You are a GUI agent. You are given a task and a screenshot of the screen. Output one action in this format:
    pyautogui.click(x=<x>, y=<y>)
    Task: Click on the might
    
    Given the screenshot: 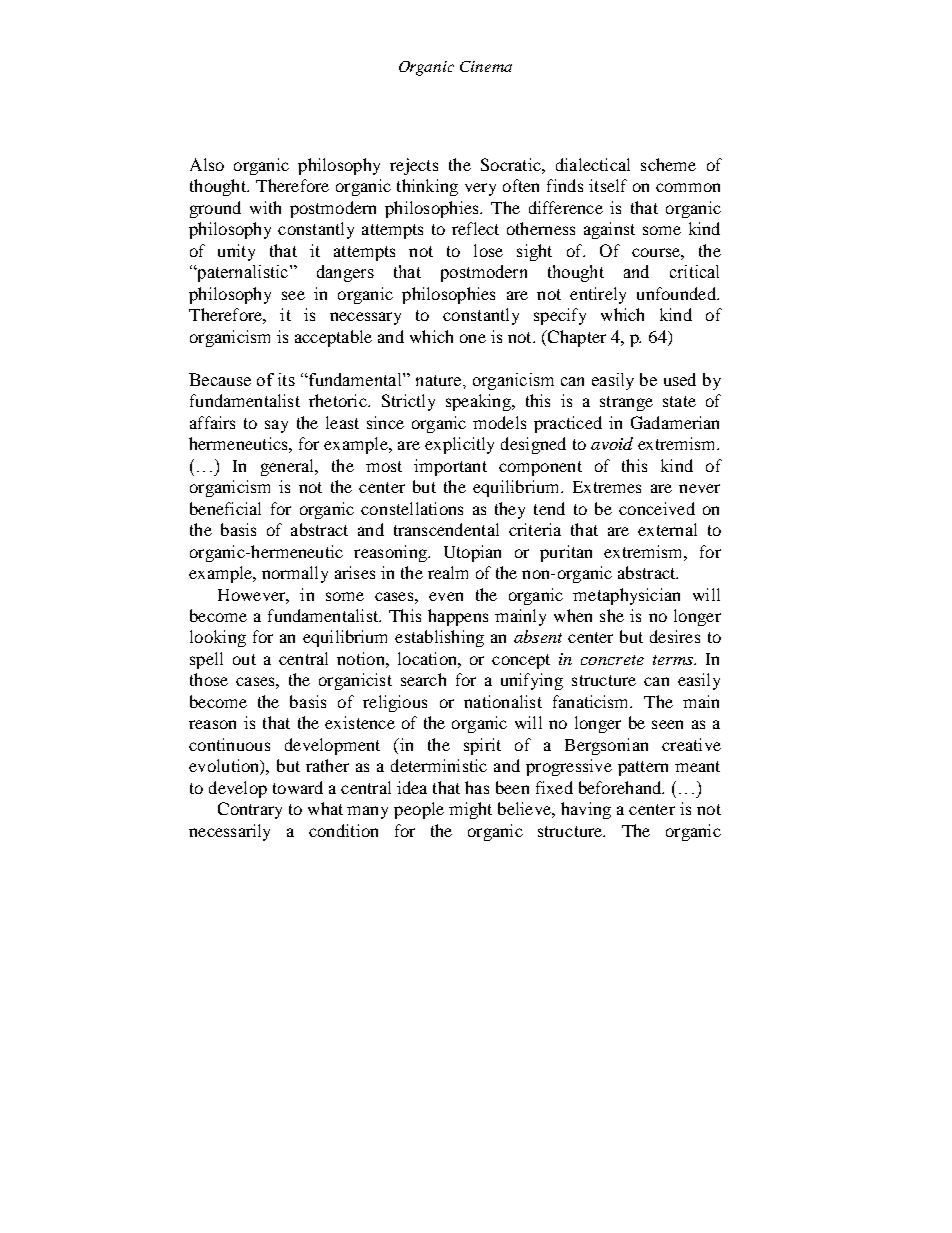 What is the action you would take?
    pyautogui.click(x=470, y=810)
